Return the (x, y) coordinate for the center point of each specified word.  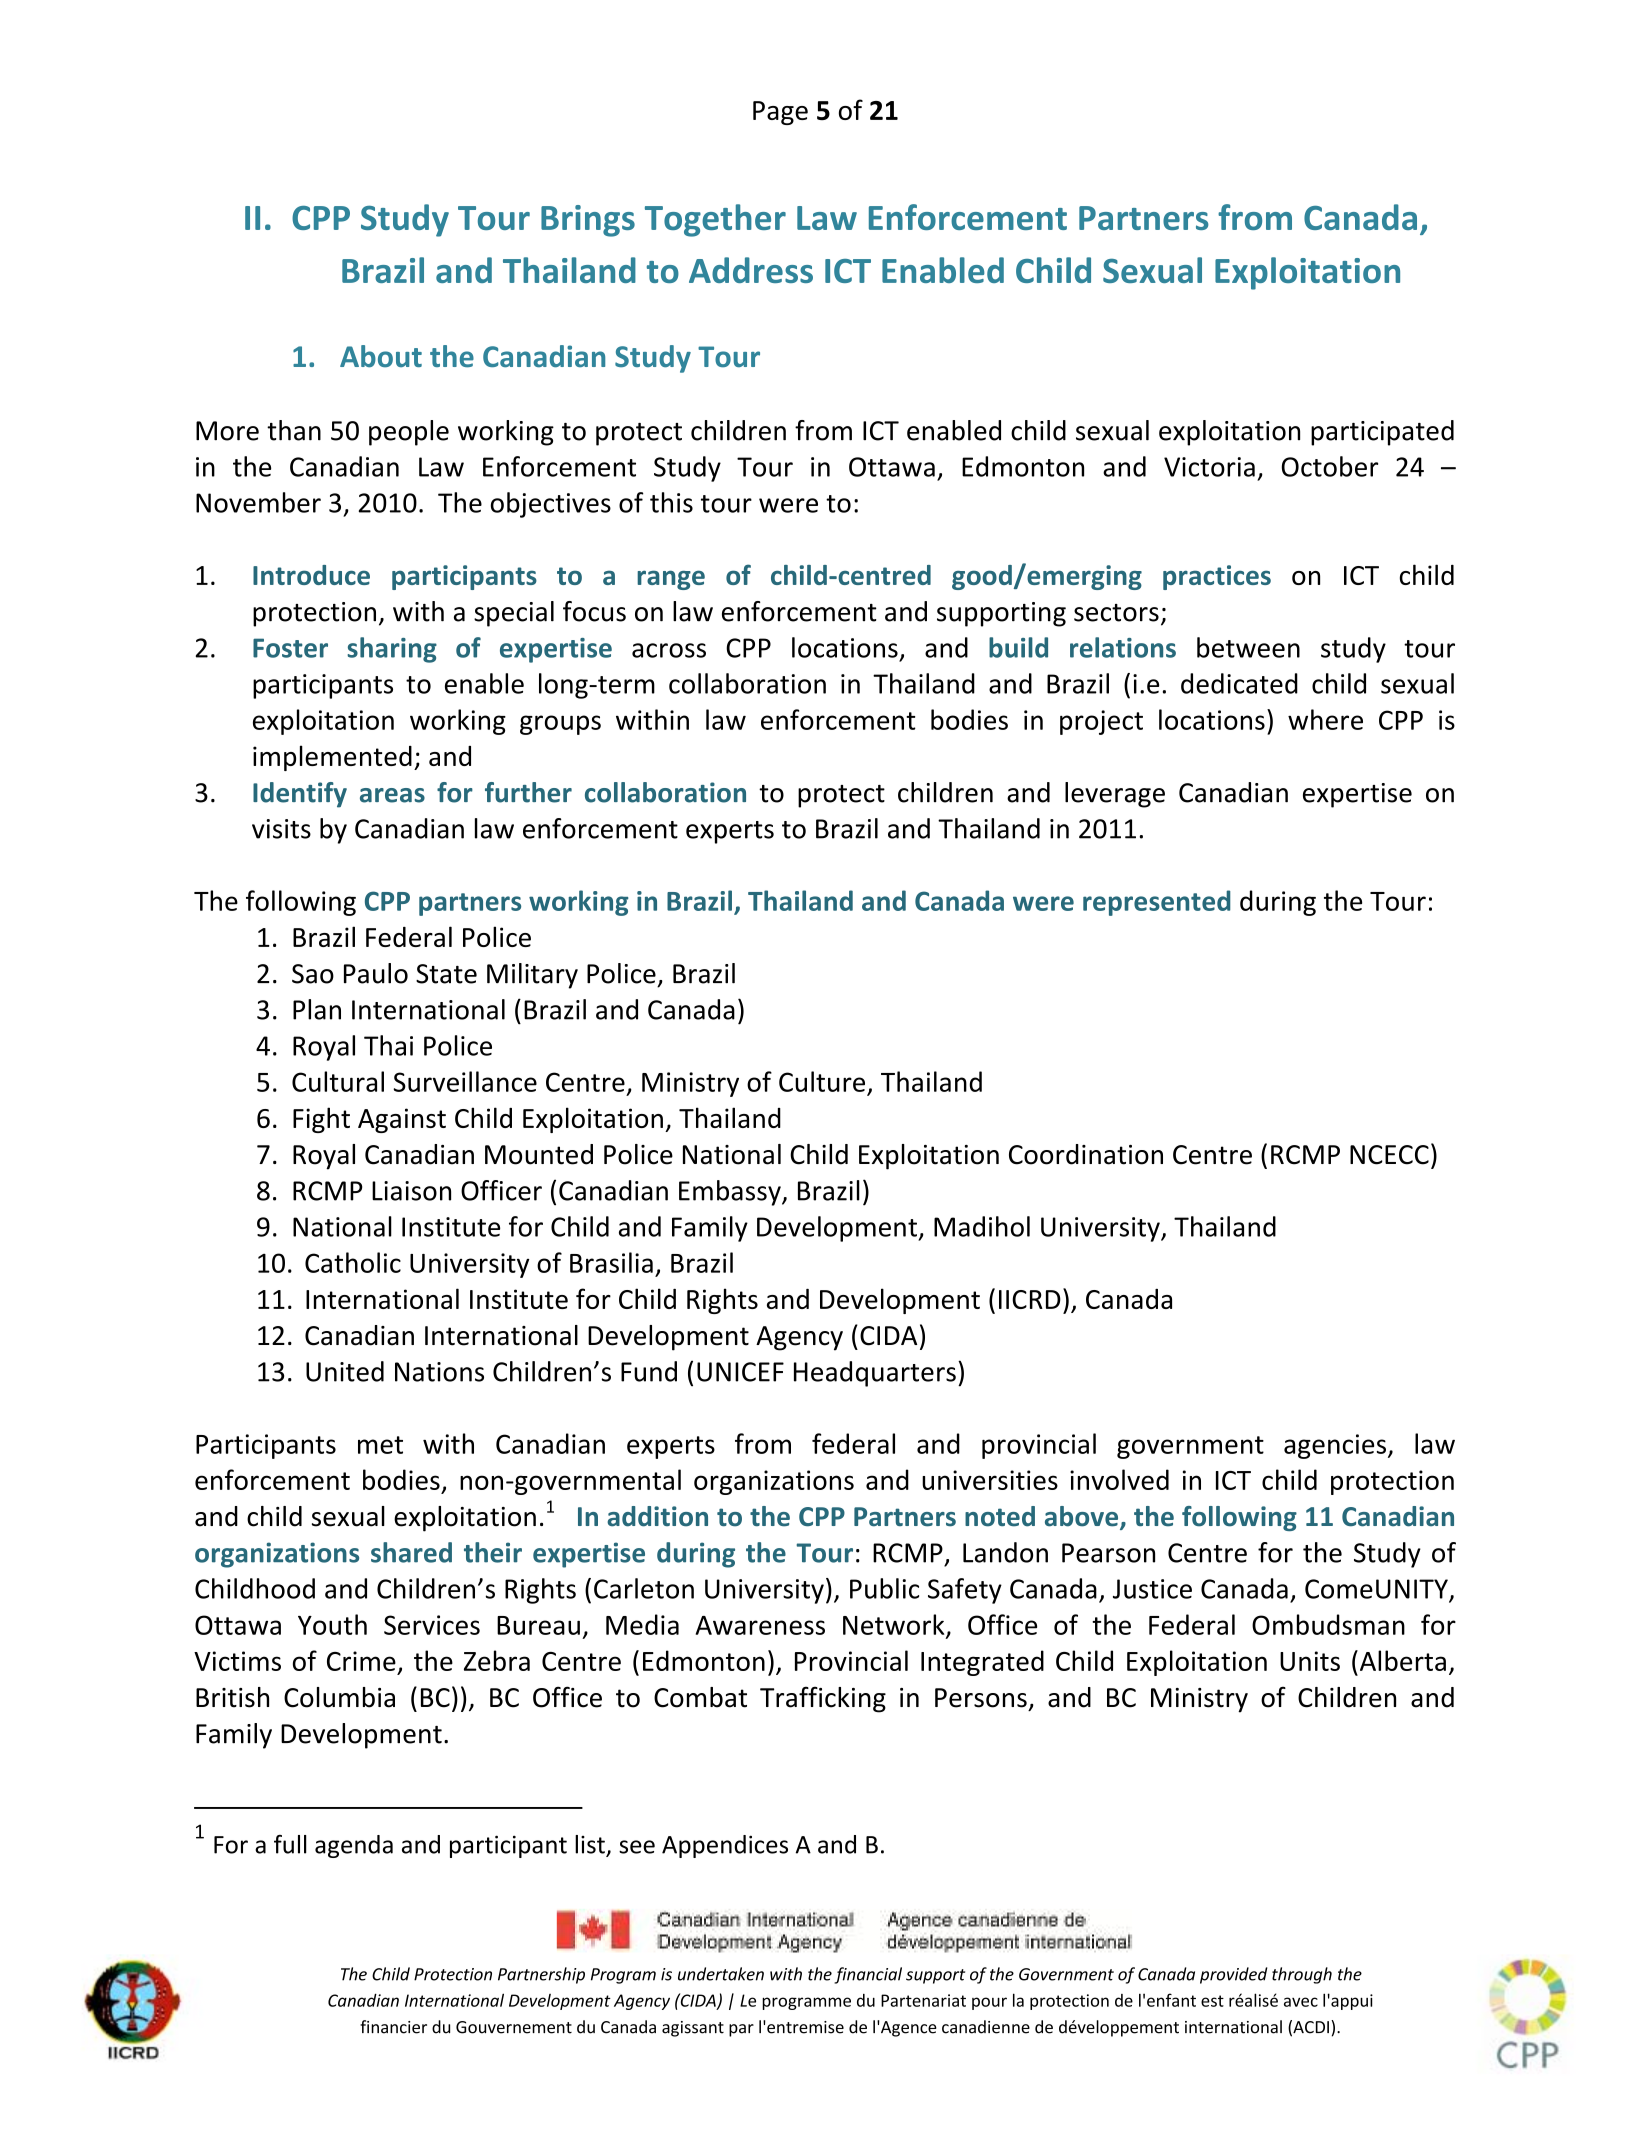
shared (411, 1552)
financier (393, 2027)
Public (884, 1588)
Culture (822, 1081)
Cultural (338, 1081)
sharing (392, 650)
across (669, 650)
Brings (588, 221)
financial (868, 1975)
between (1248, 647)
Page (780, 113)
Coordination (1086, 1154)
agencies (1335, 1446)
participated (1382, 433)
